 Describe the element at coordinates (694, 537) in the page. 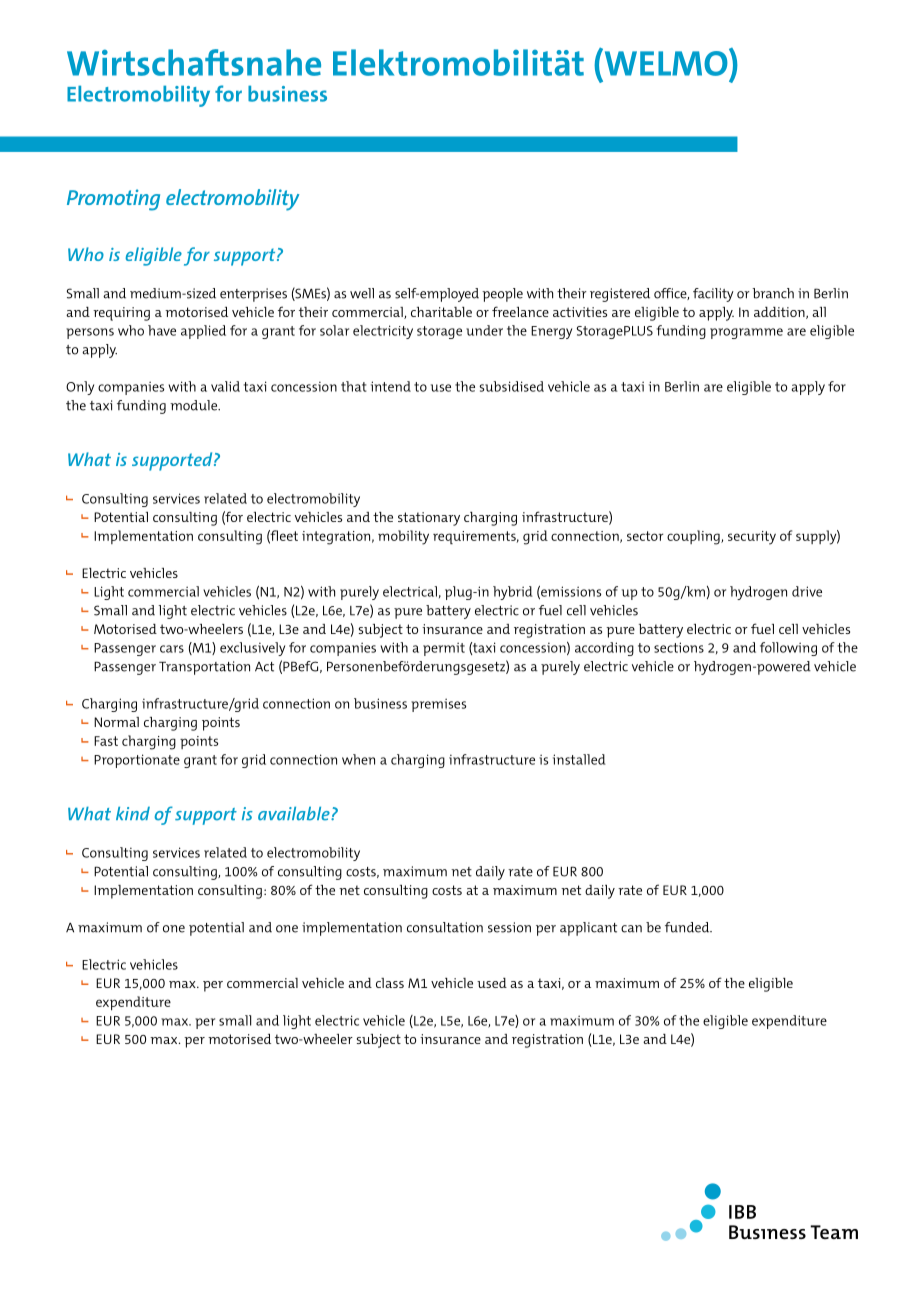

I see `coupling` at that location.
